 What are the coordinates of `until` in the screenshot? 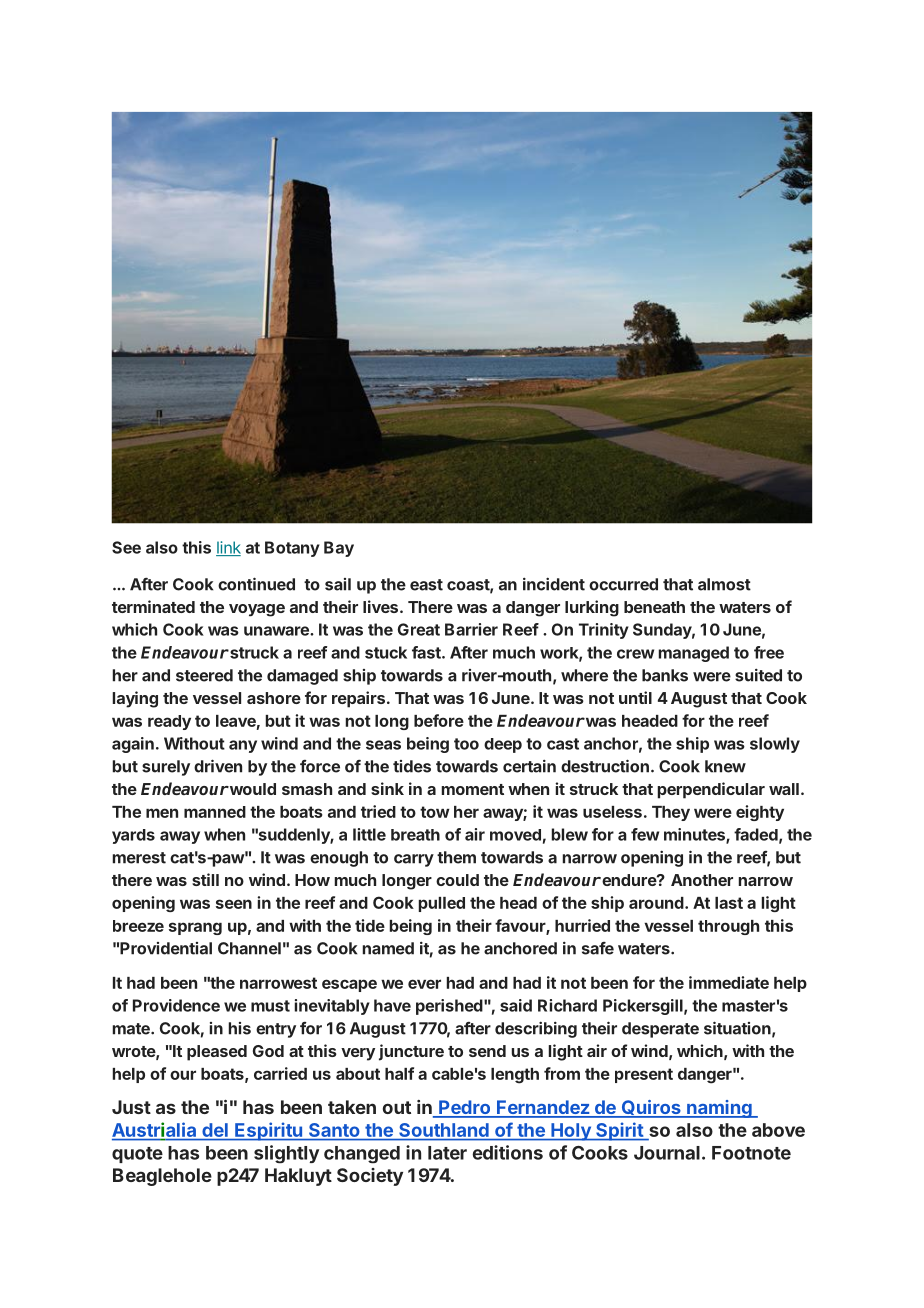 It's located at (635, 697).
